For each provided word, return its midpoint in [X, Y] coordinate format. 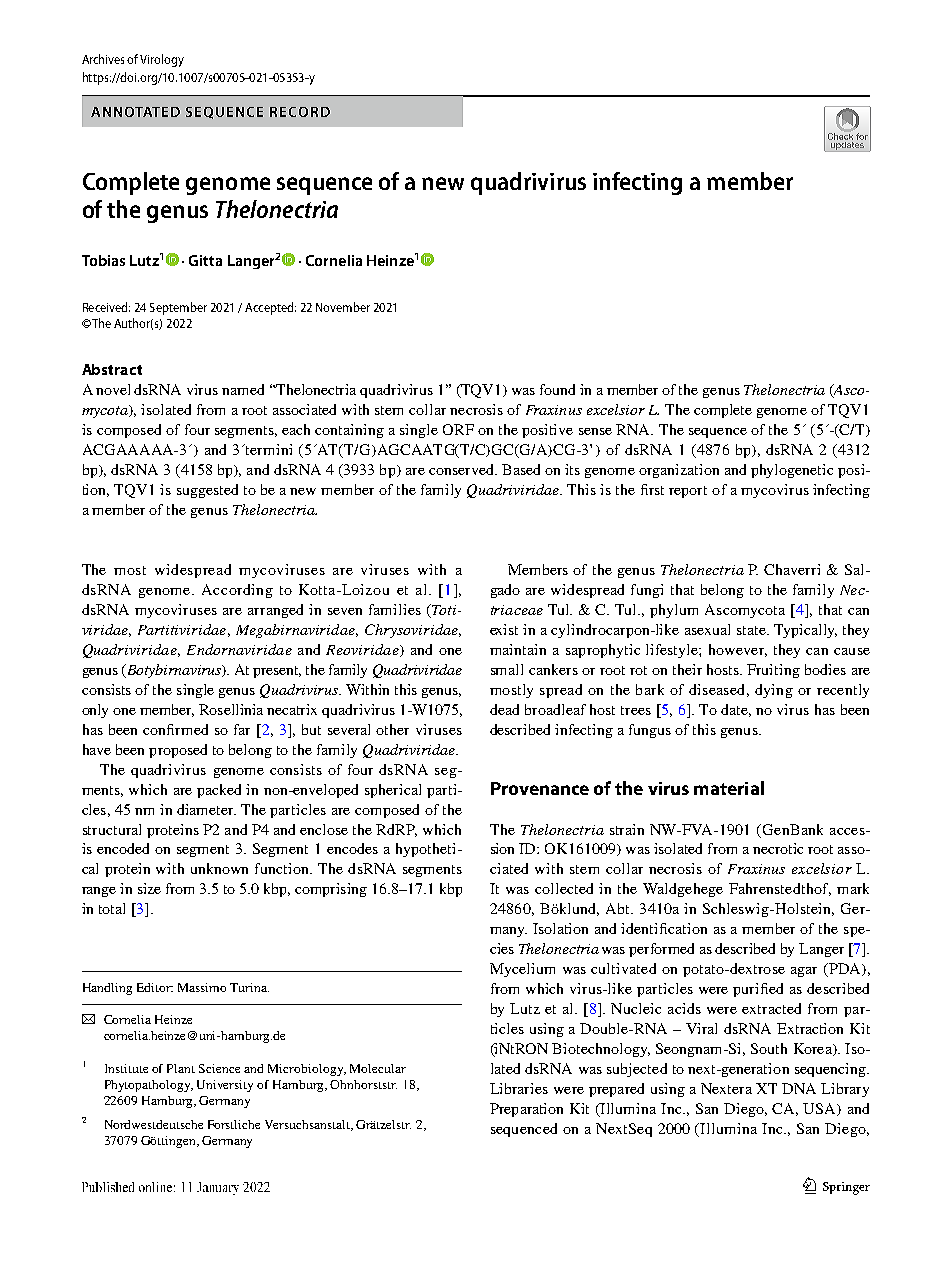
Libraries [519, 1088]
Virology [162, 60]
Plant [181, 1068]
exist [504, 629]
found [557, 389]
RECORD [300, 112]
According [237, 591]
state [752, 630]
